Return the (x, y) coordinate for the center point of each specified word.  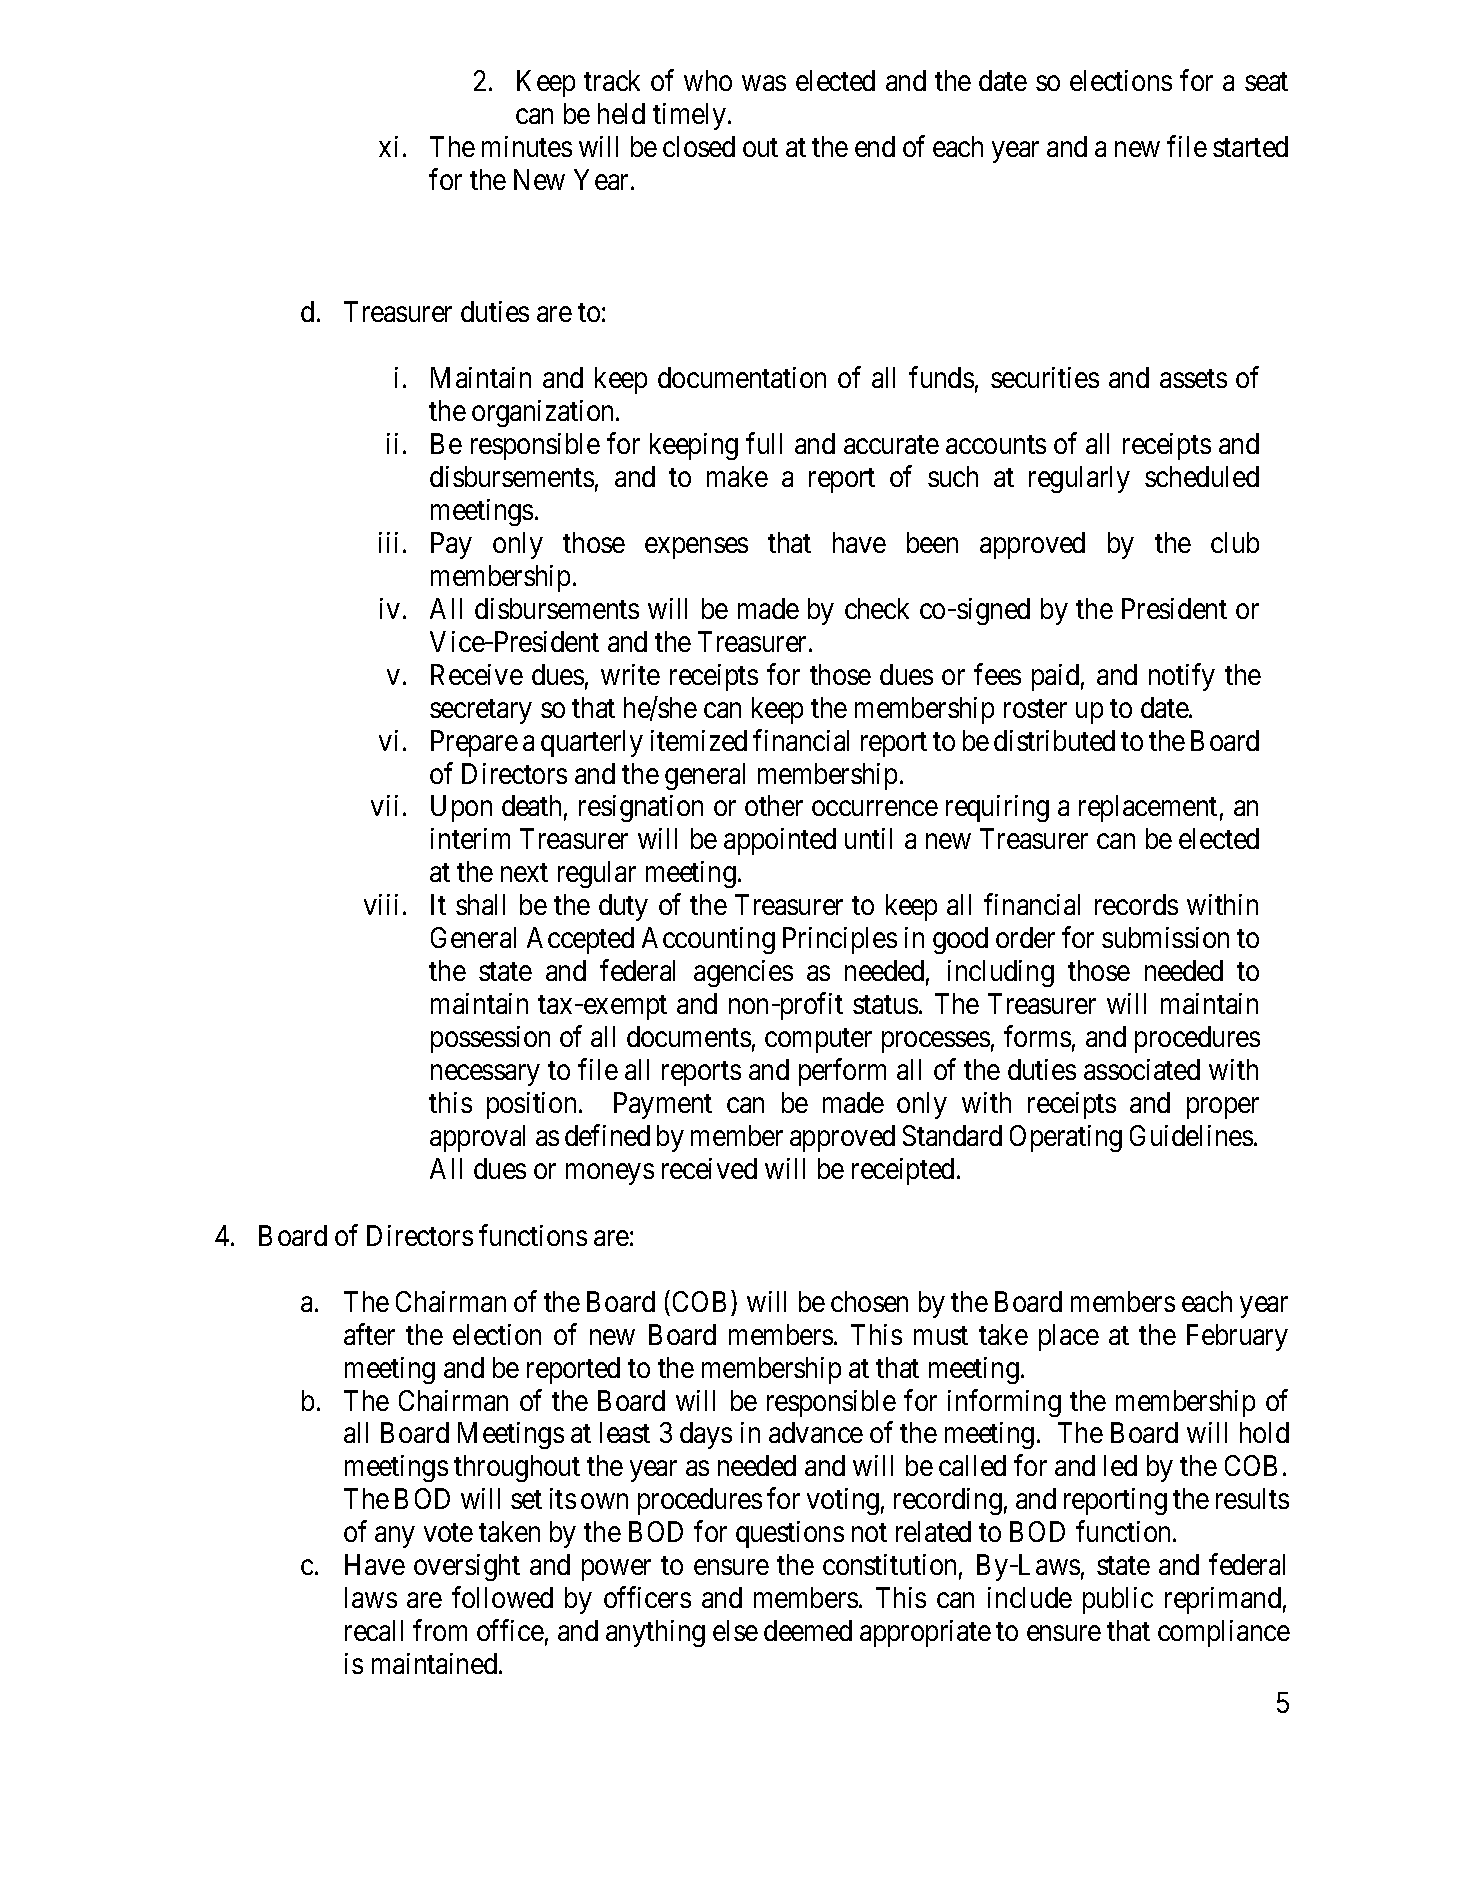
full (764, 443)
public (1118, 1600)
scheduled (1202, 476)
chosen (869, 1301)
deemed (808, 1630)
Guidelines (1191, 1135)
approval (477, 1138)
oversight (467, 1567)
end (875, 146)
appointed (780, 841)
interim (470, 838)
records (1136, 904)
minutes (527, 146)
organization (544, 413)
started (1250, 146)
